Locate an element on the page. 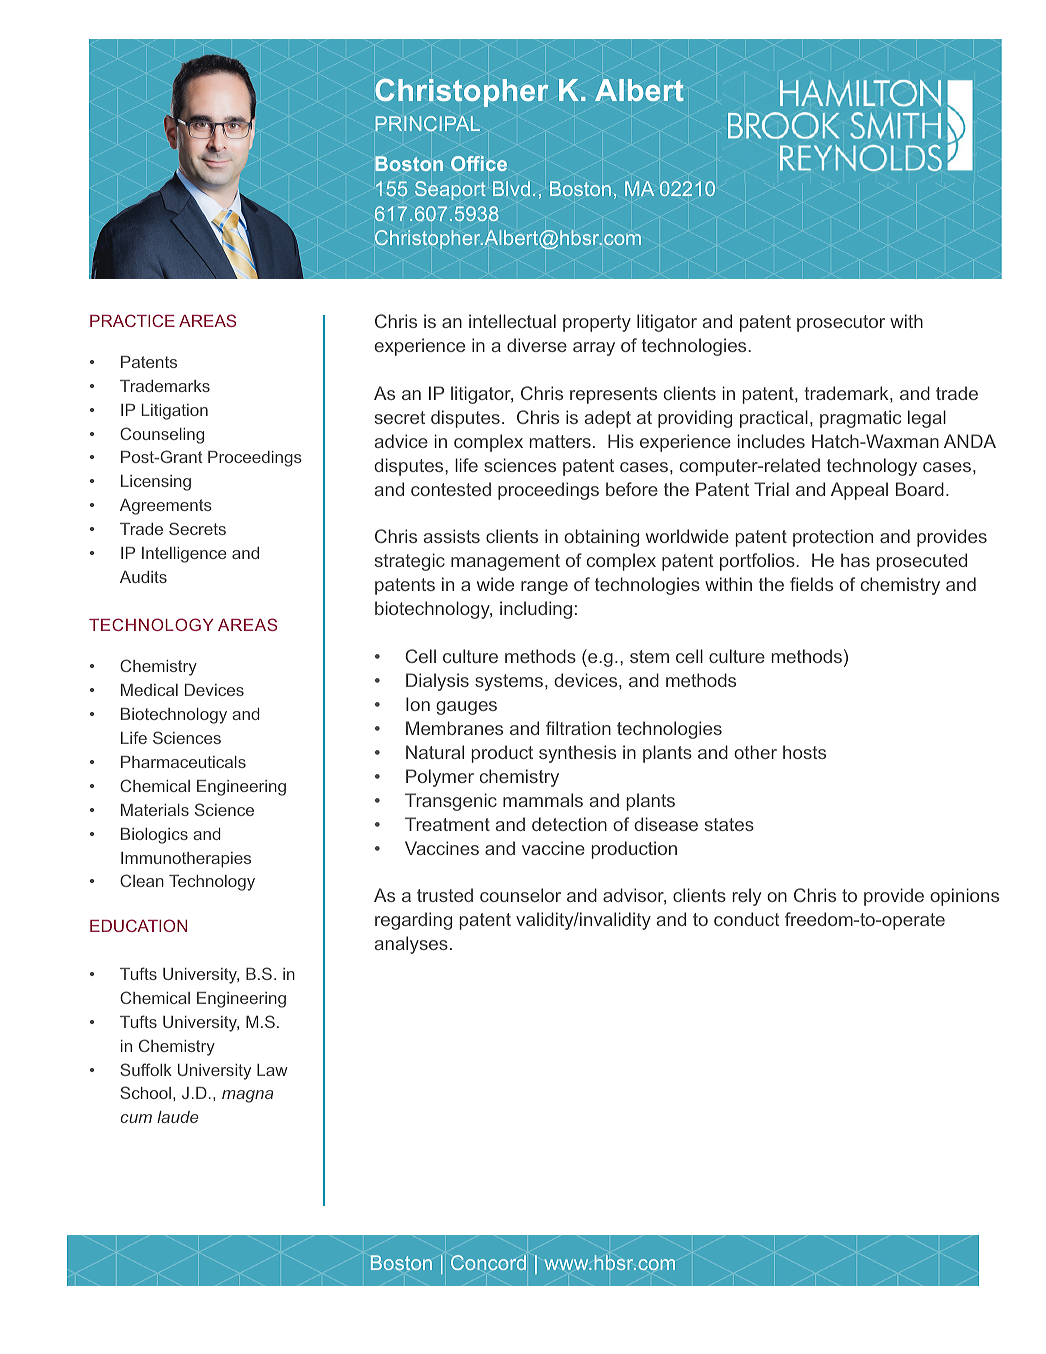 This page has width=1046, height=1354. opinions is located at coordinates (964, 897).
